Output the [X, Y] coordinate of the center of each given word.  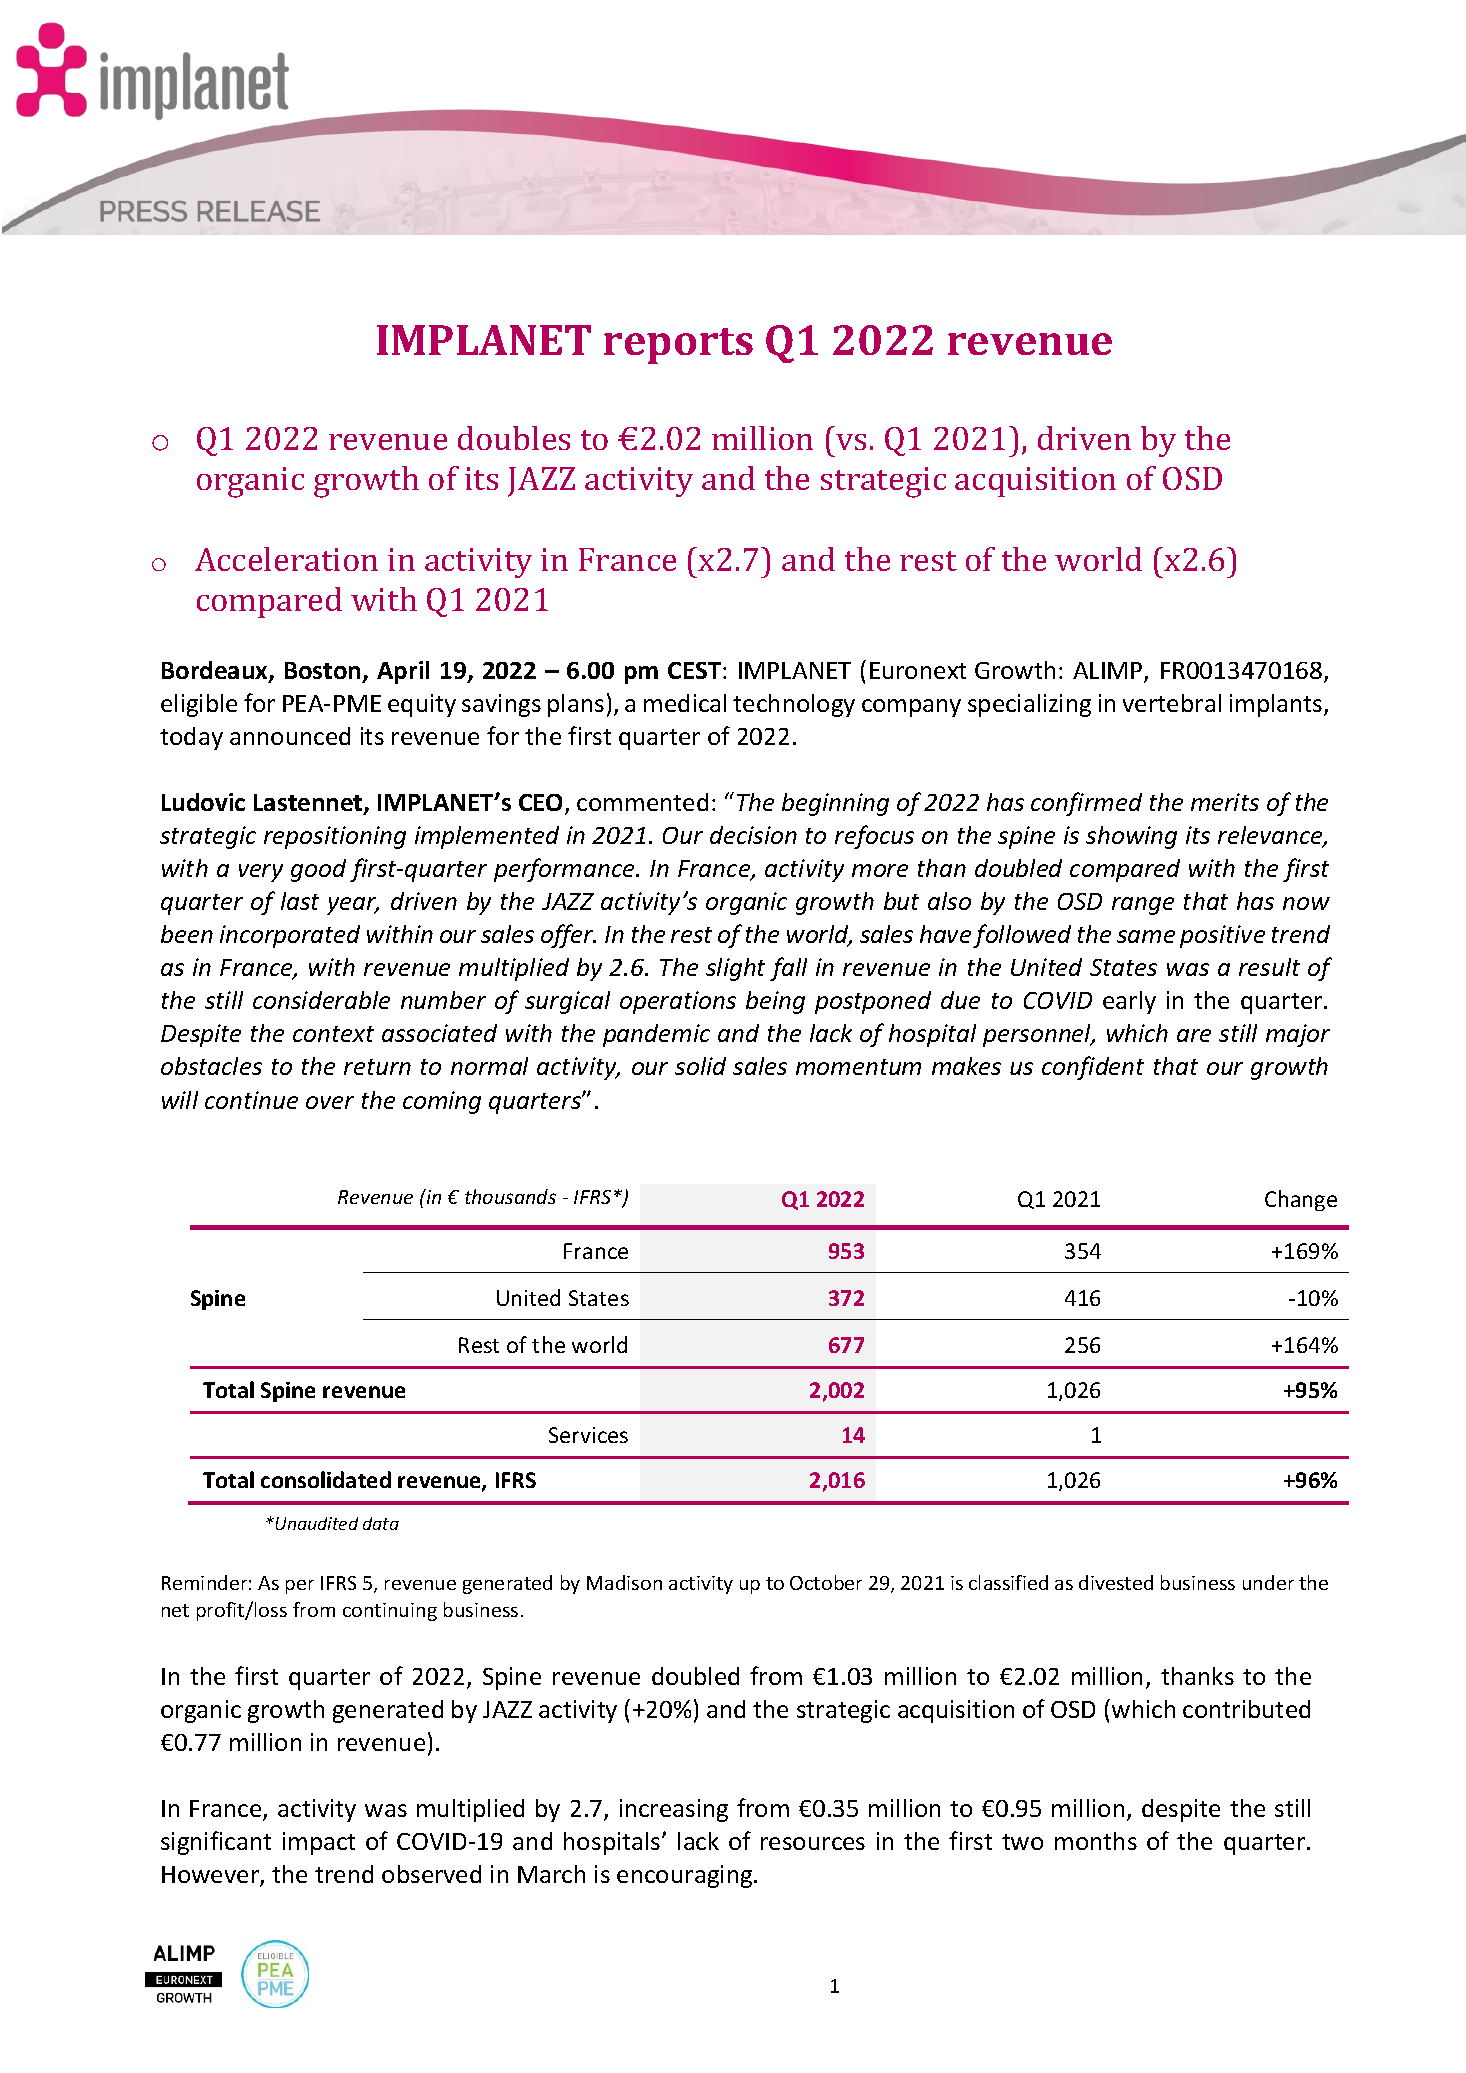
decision [753, 835]
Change [1301, 1200]
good [318, 870]
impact [319, 1843]
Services [588, 1435]
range [1143, 906]
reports [678, 346]
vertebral [1172, 703]
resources [813, 1843]
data [381, 1523]
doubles [514, 438]
